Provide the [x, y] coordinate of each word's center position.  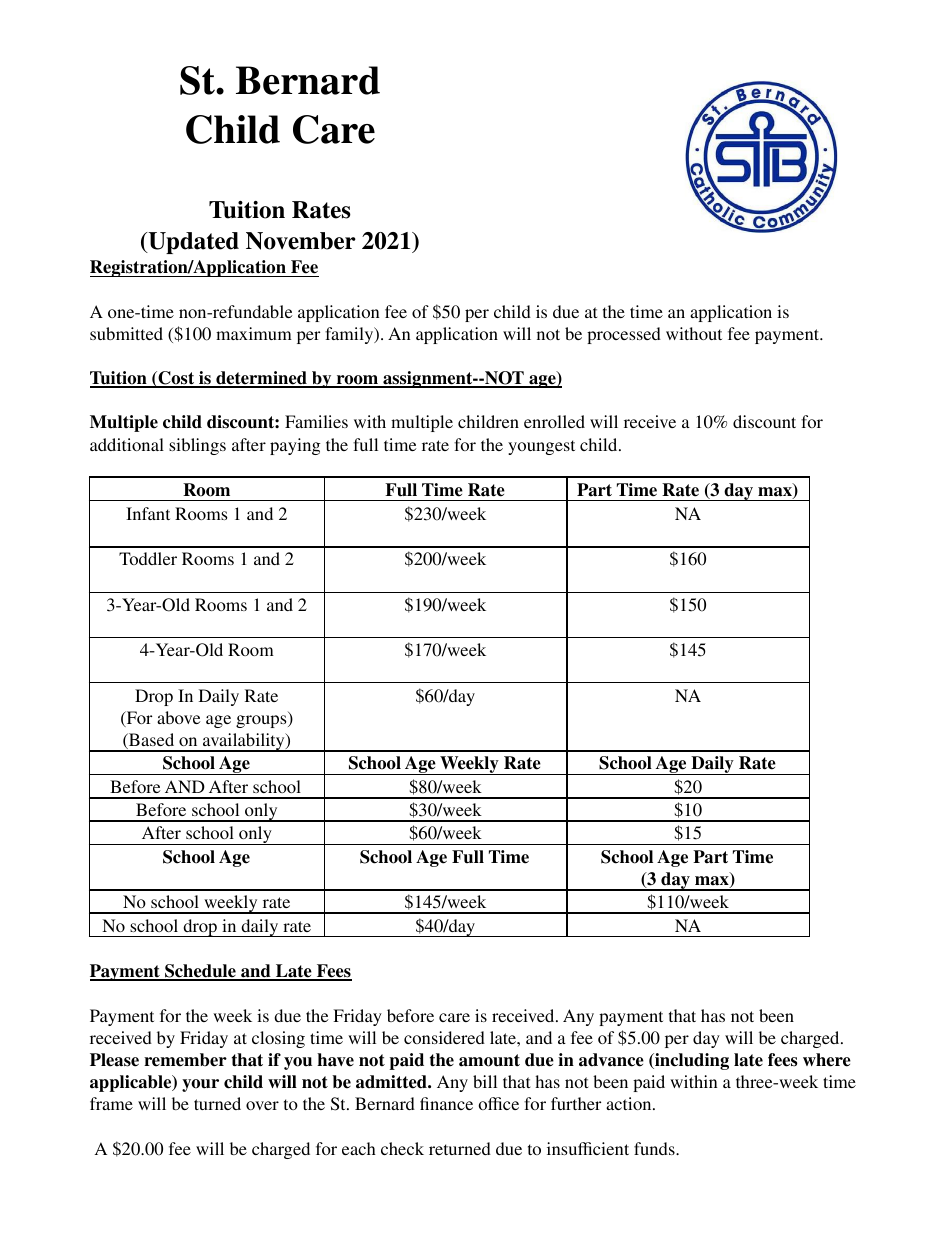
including [691, 1061]
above [179, 717]
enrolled [554, 421]
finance [446, 1103]
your [200, 1085]
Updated [192, 243]
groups [262, 721]
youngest [541, 447]
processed [624, 335]
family [350, 335]
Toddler [148, 558]
